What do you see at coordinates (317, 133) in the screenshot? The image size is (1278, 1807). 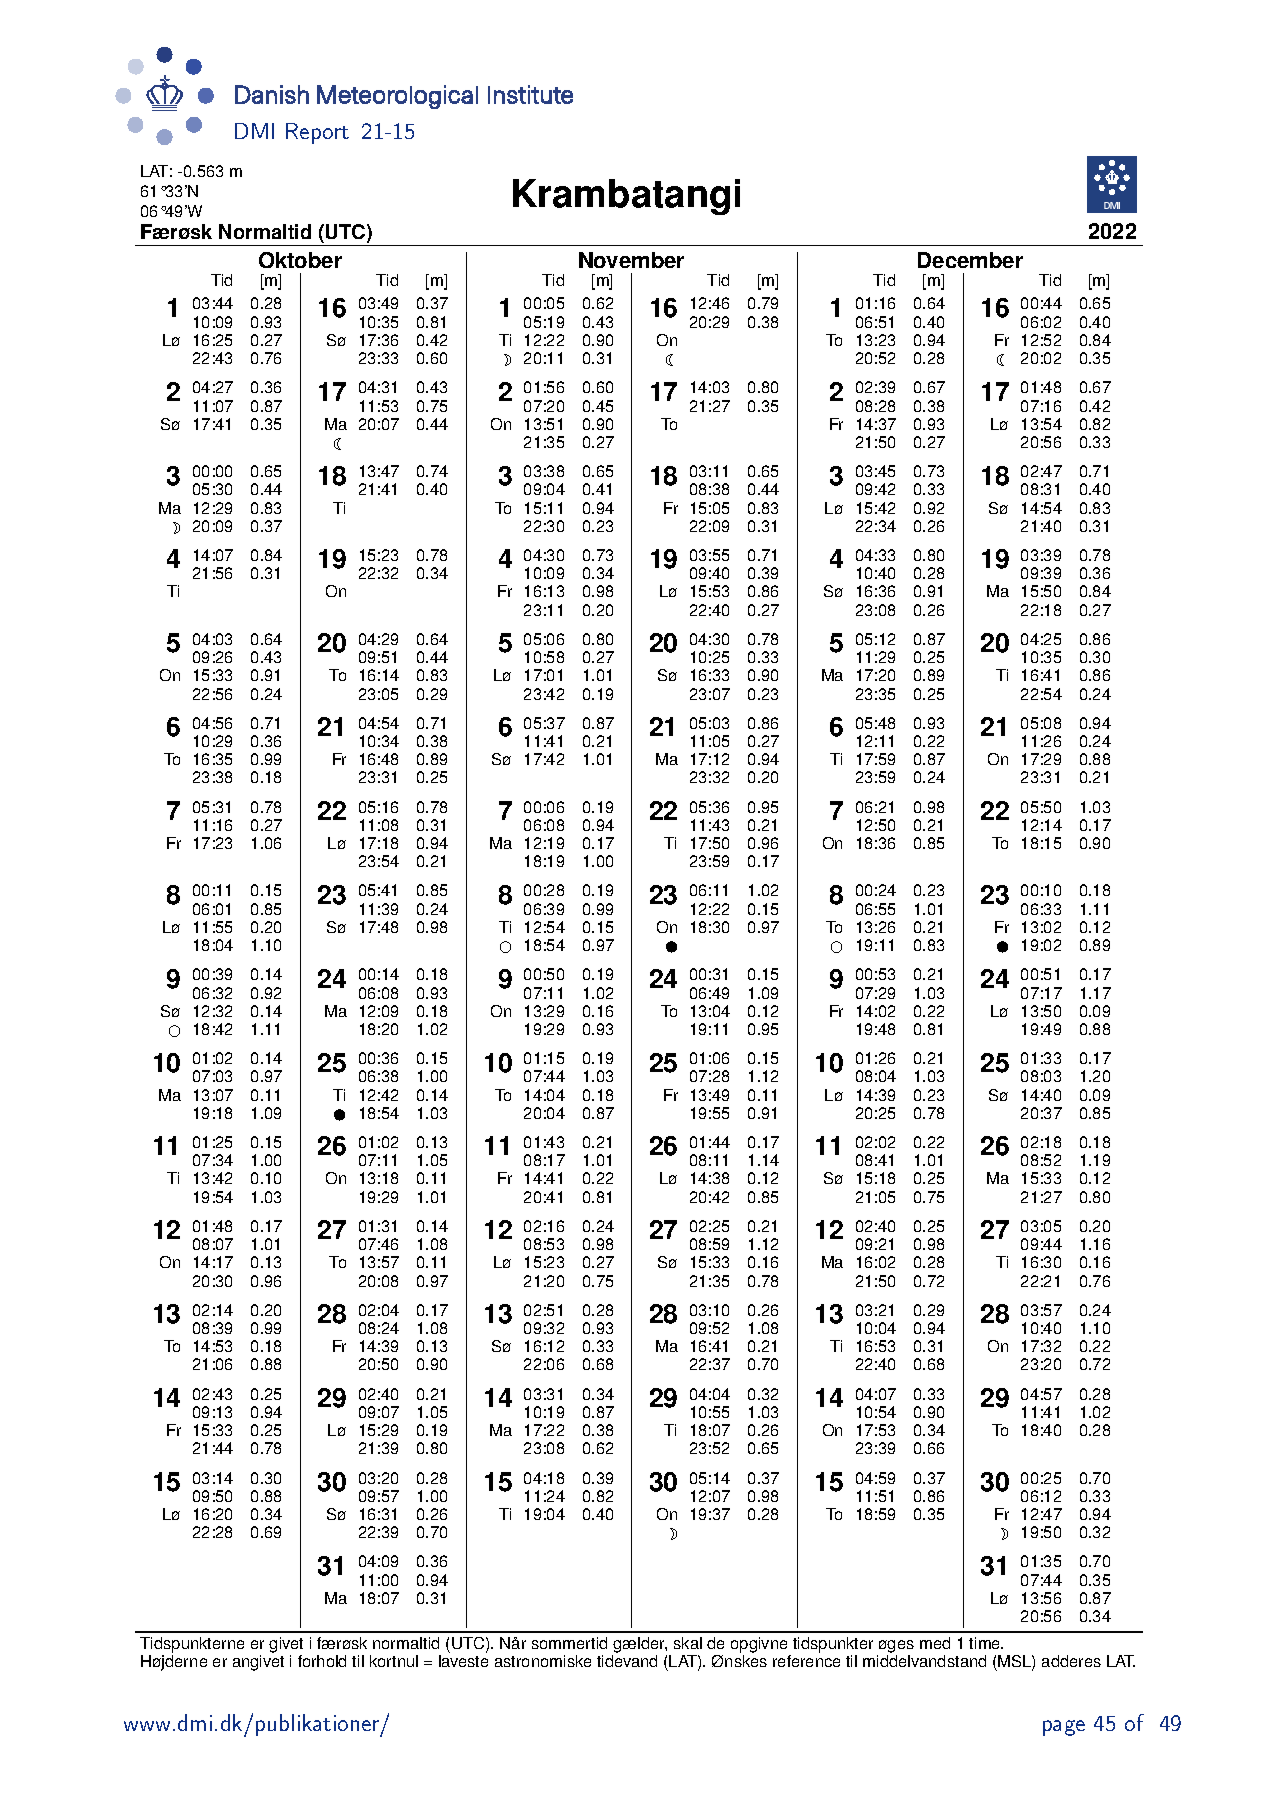 I see `Report` at bounding box center [317, 133].
